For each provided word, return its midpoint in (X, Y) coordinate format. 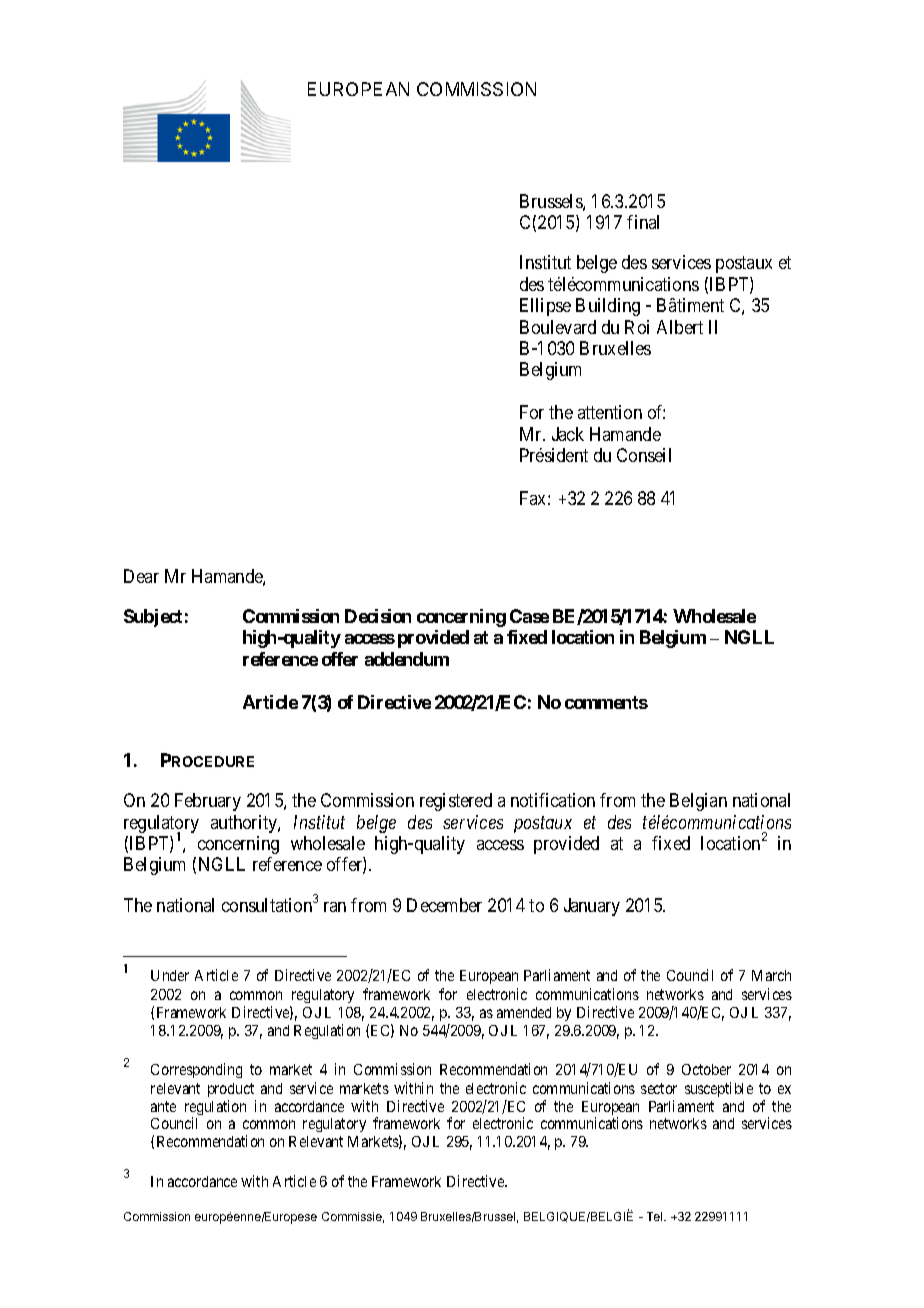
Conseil (644, 455)
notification (553, 800)
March (771, 975)
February (208, 802)
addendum (407, 659)
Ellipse (545, 307)
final (643, 222)
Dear (141, 576)
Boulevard (558, 327)
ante (163, 1106)
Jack (568, 434)
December (444, 905)
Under (170, 975)
